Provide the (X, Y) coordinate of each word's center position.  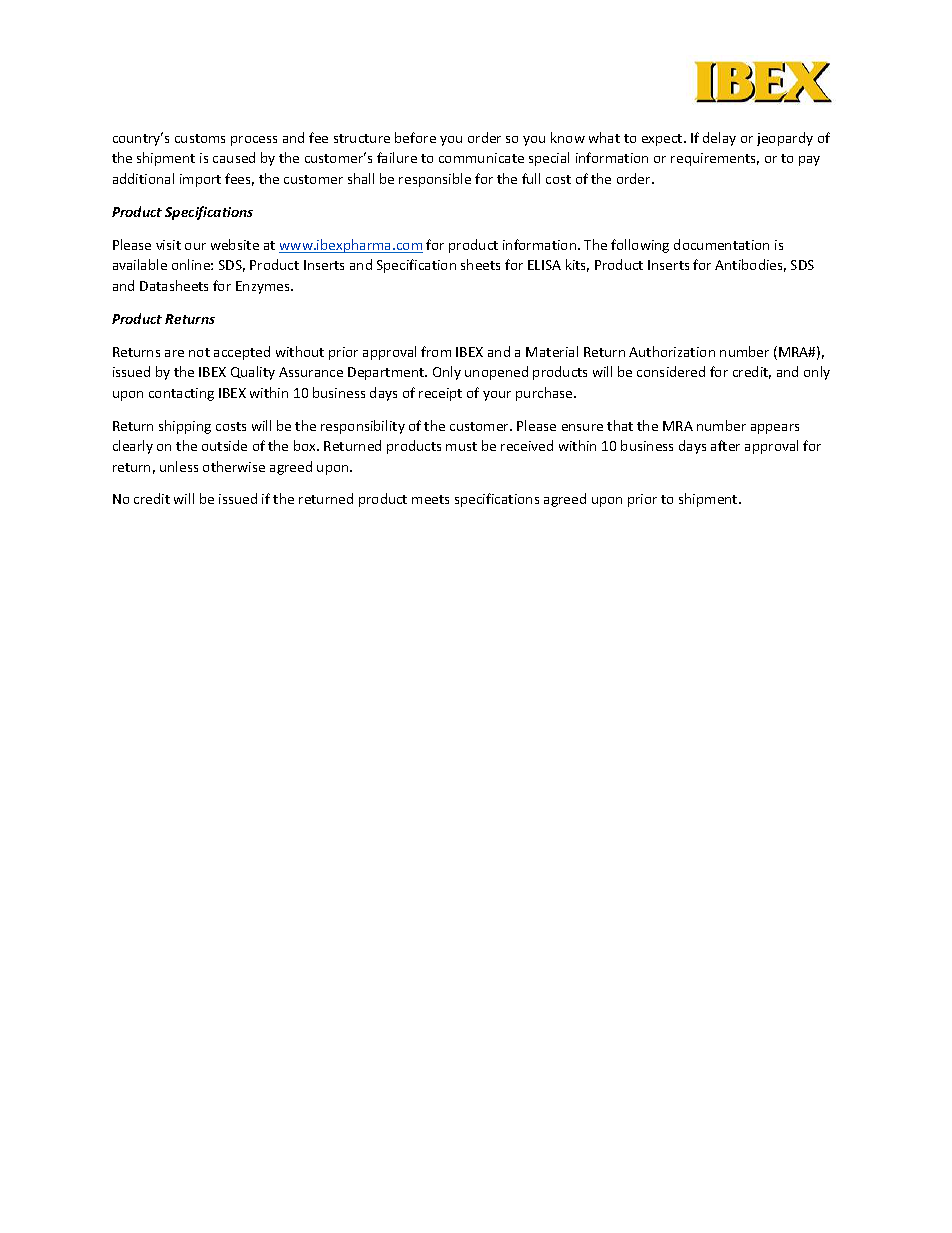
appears (775, 429)
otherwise (234, 466)
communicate (481, 158)
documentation (721, 244)
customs (200, 138)
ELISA (544, 265)
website (235, 244)
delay (719, 139)
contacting (181, 394)
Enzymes (264, 287)
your (497, 396)
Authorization (672, 351)
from (436, 351)
